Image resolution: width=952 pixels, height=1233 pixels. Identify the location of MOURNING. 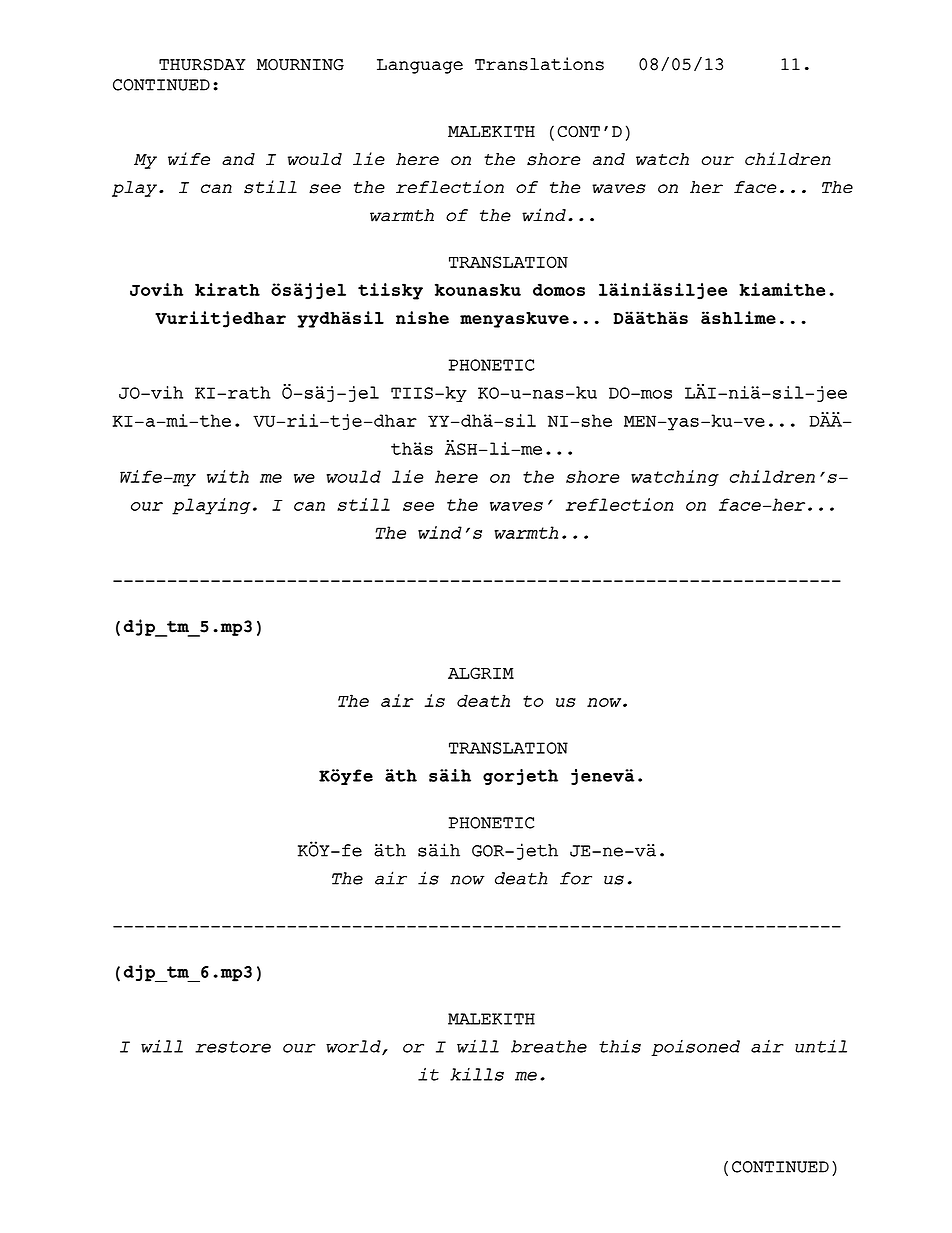
(300, 65).
